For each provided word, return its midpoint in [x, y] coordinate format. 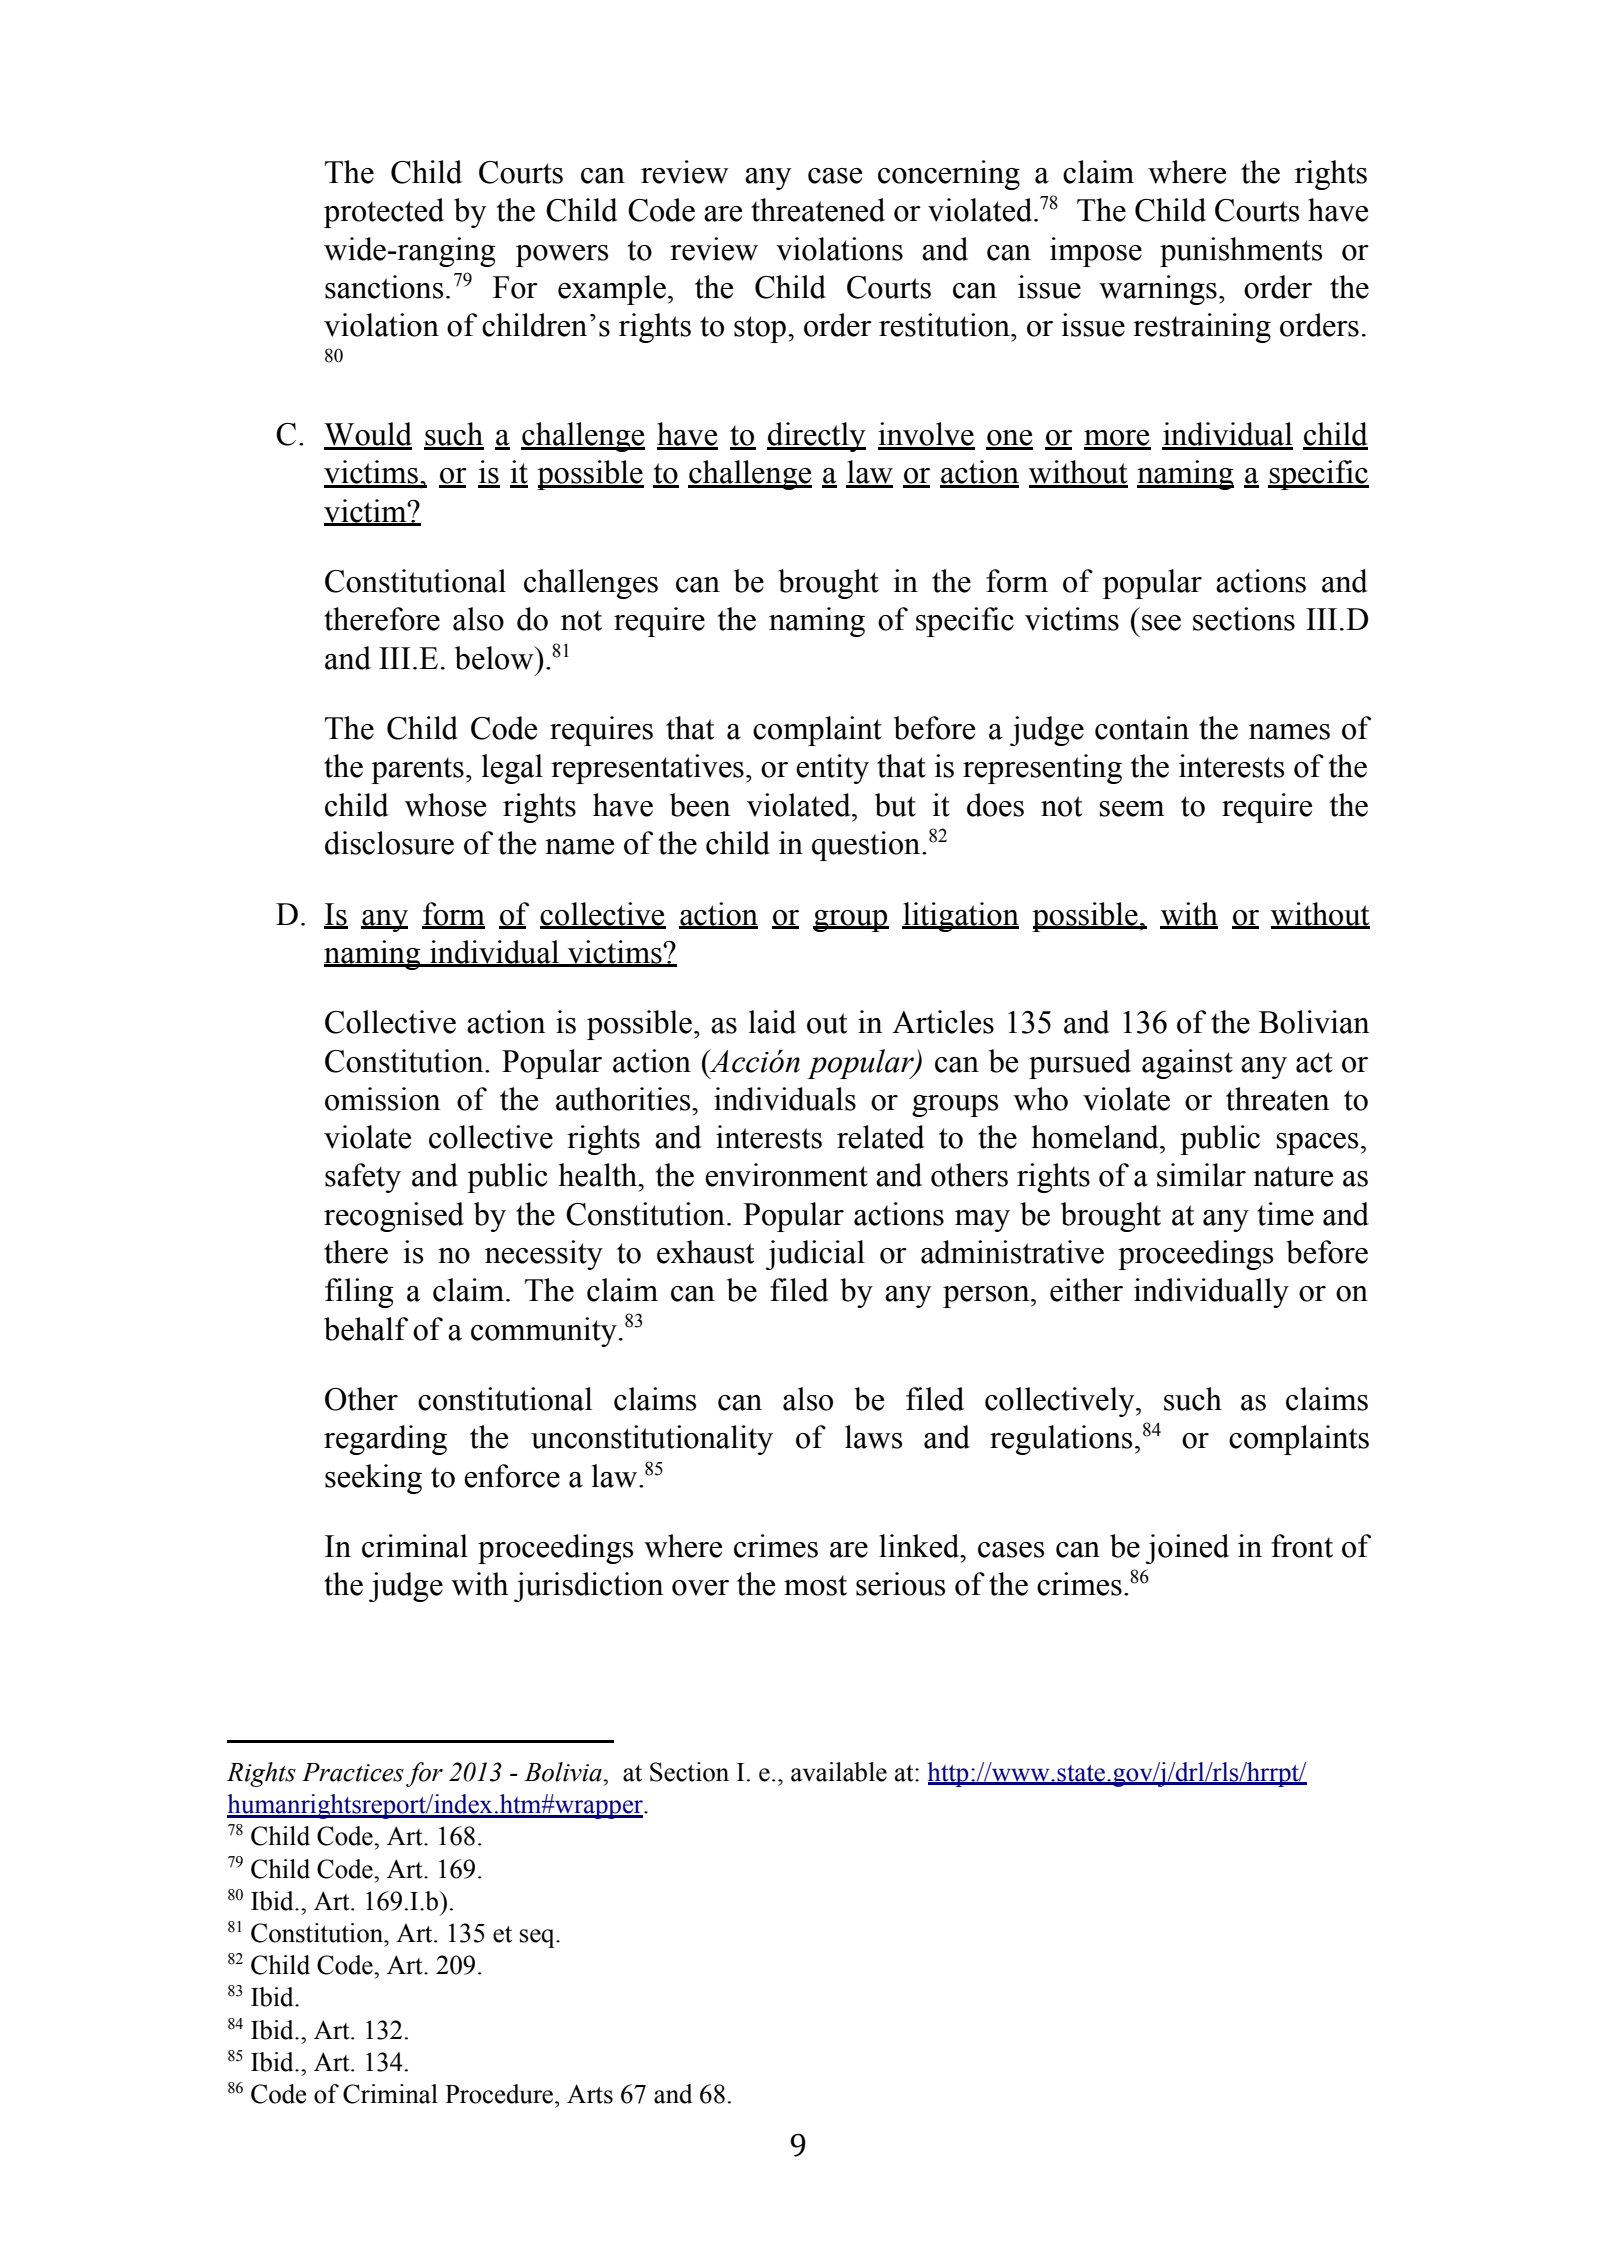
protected [384, 213]
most [815, 1585]
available [839, 1772]
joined [1187, 1549]
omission [382, 1099]
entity [832, 769]
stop [760, 329]
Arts [590, 2094]
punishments [1241, 252]
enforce [512, 1476]
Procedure [500, 2094]
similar [1201, 1175]
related [881, 1137]
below [495, 658]
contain [1142, 728]
